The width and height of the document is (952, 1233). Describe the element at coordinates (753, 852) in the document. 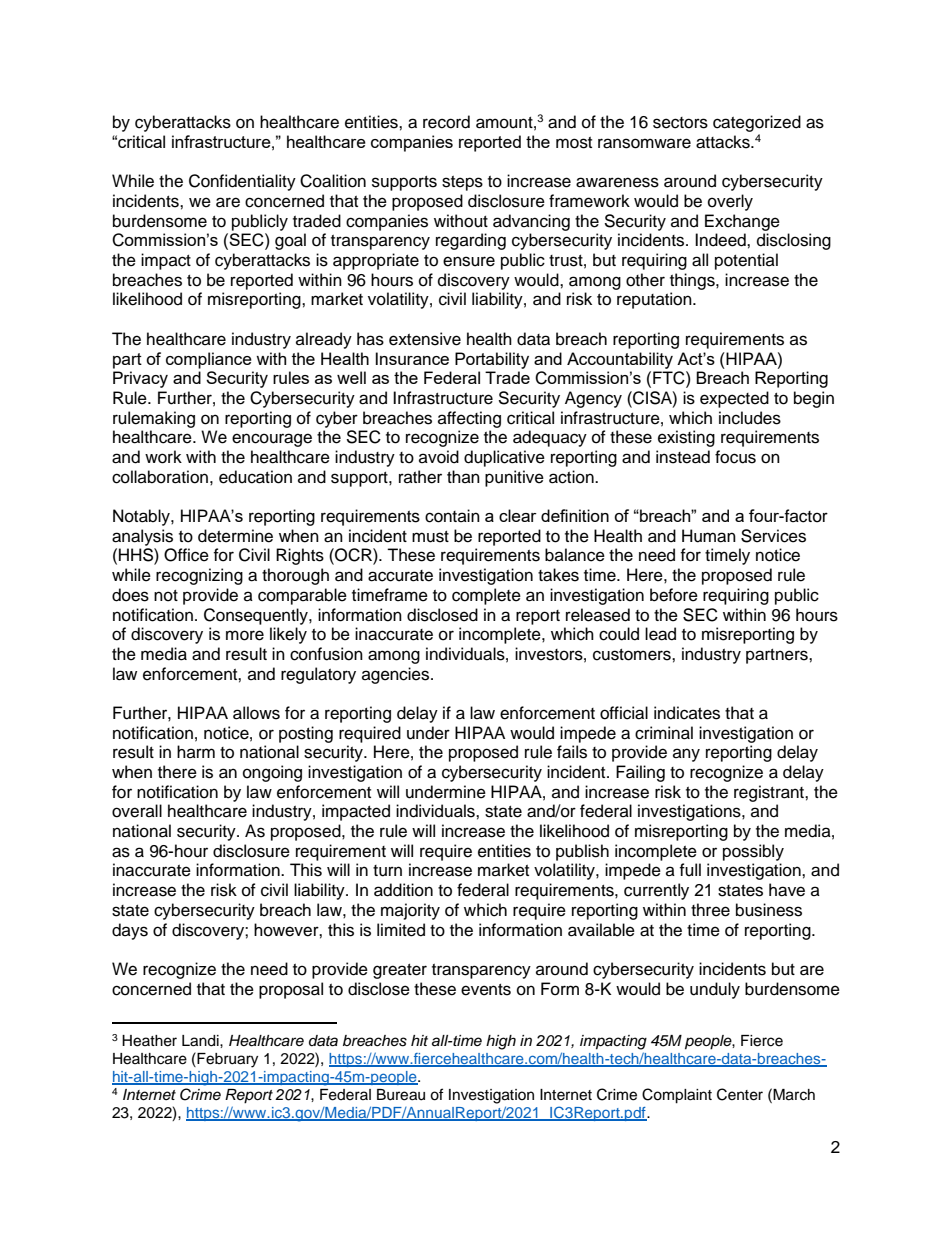

I see `possibly` at that location.
